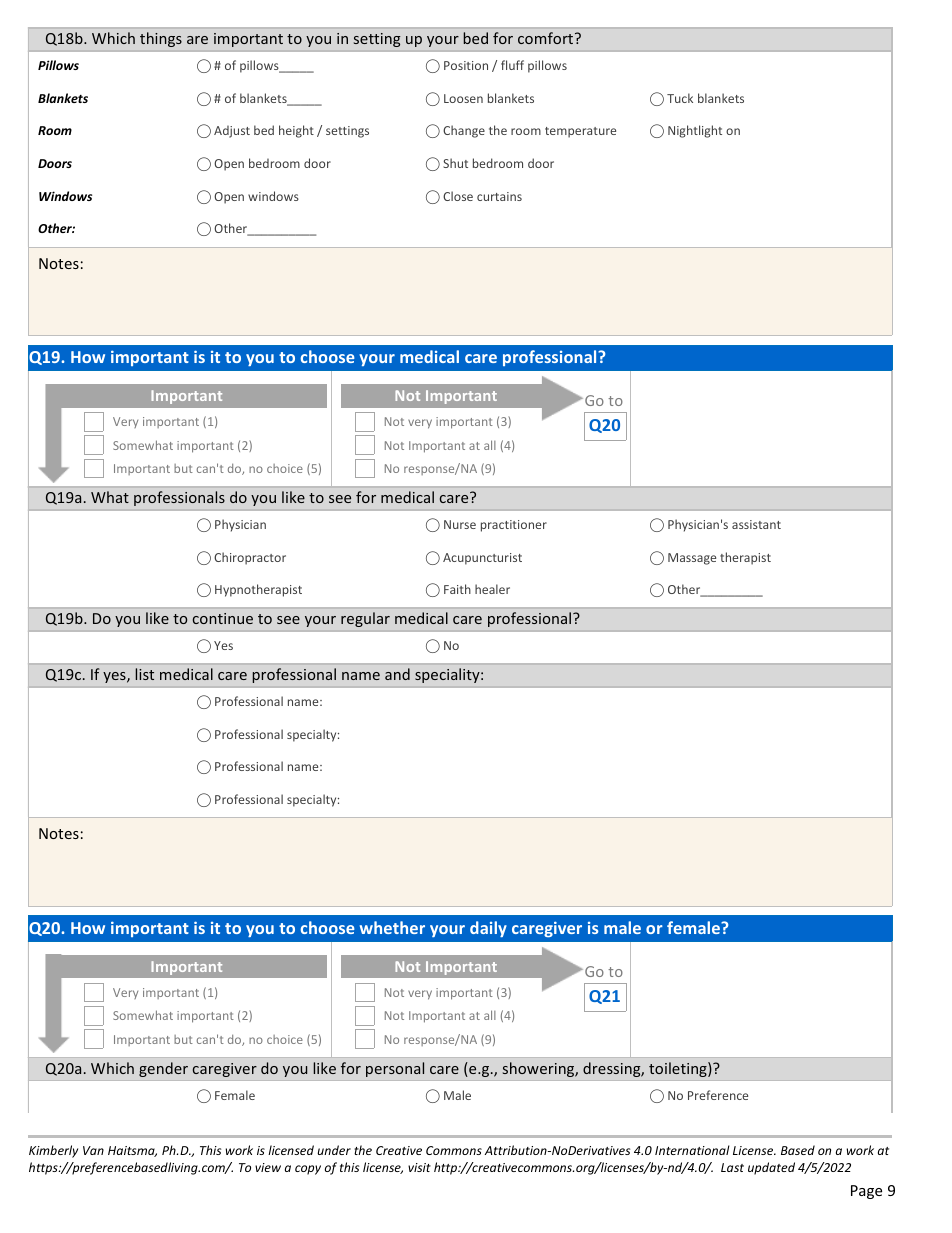 This screenshot has height=1233, width=952. What do you see at coordinates (756, 524) in the screenshot?
I see `assistant` at bounding box center [756, 524].
